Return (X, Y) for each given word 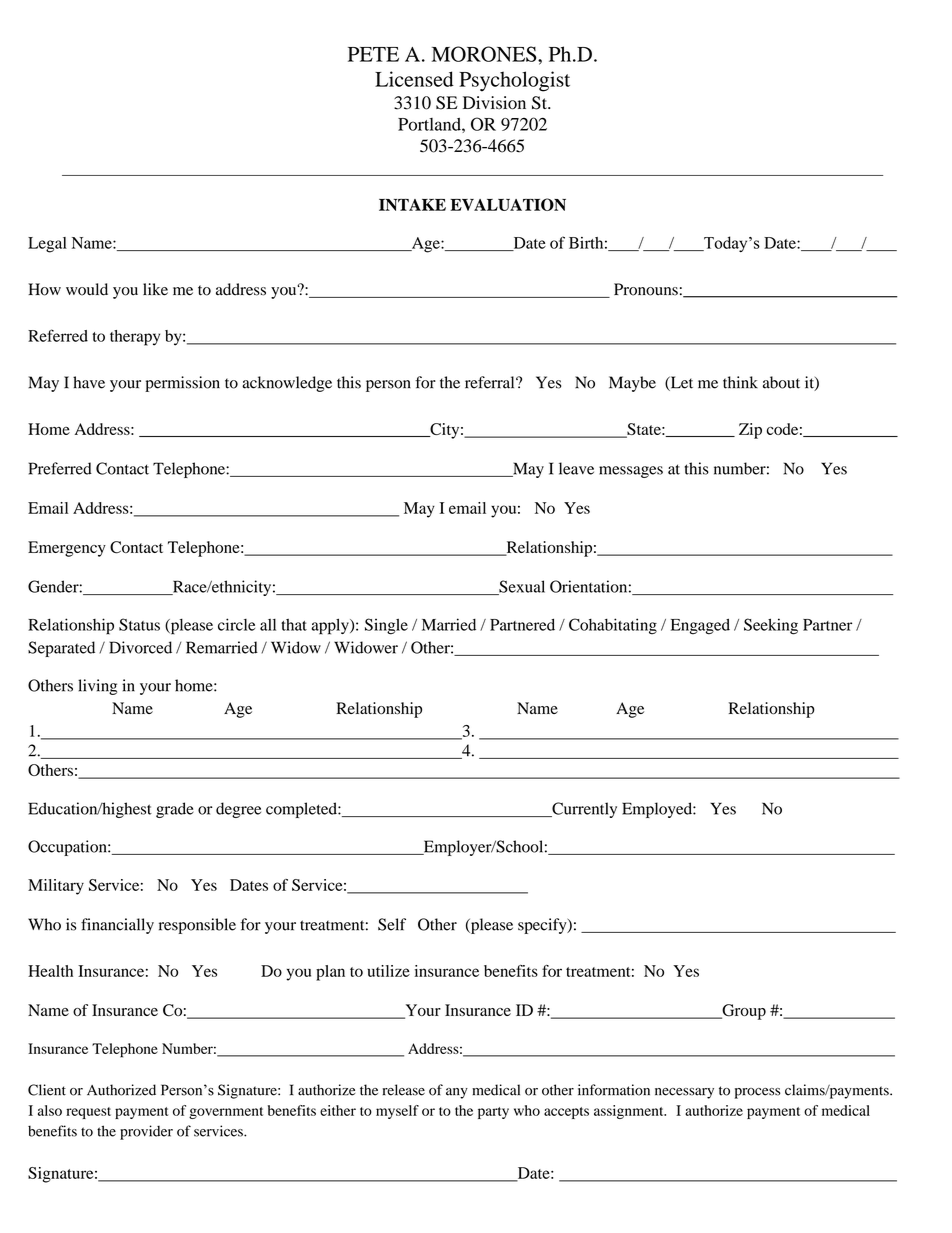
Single (386, 626)
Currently (583, 810)
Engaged (700, 626)
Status (139, 624)
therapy (135, 338)
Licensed (414, 79)
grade (175, 810)
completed (302, 810)
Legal (47, 245)
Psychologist (514, 81)
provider (146, 1132)
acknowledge (287, 384)
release (404, 1090)
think (740, 382)
